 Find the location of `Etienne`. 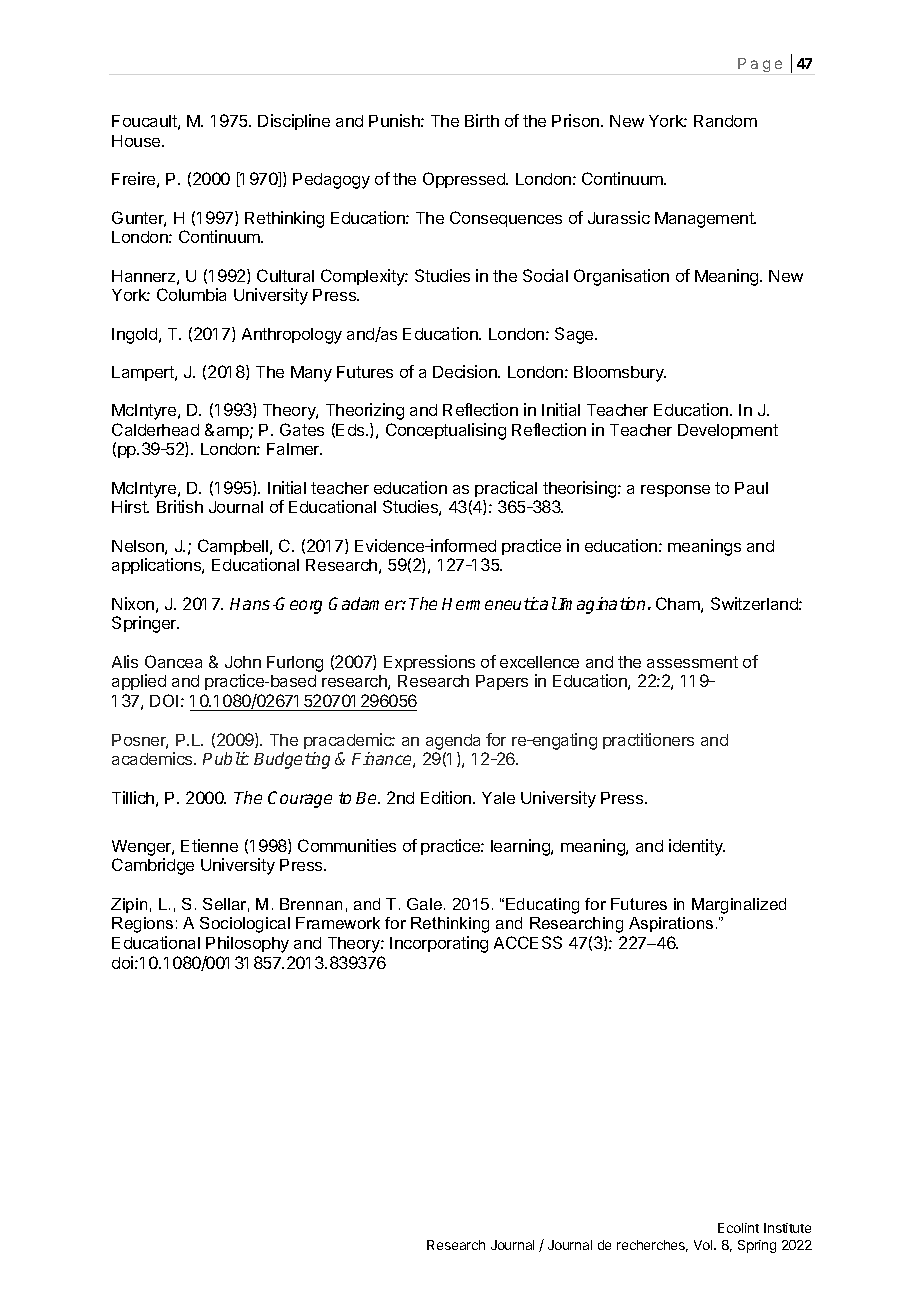

Etienne is located at coordinates (209, 845).
